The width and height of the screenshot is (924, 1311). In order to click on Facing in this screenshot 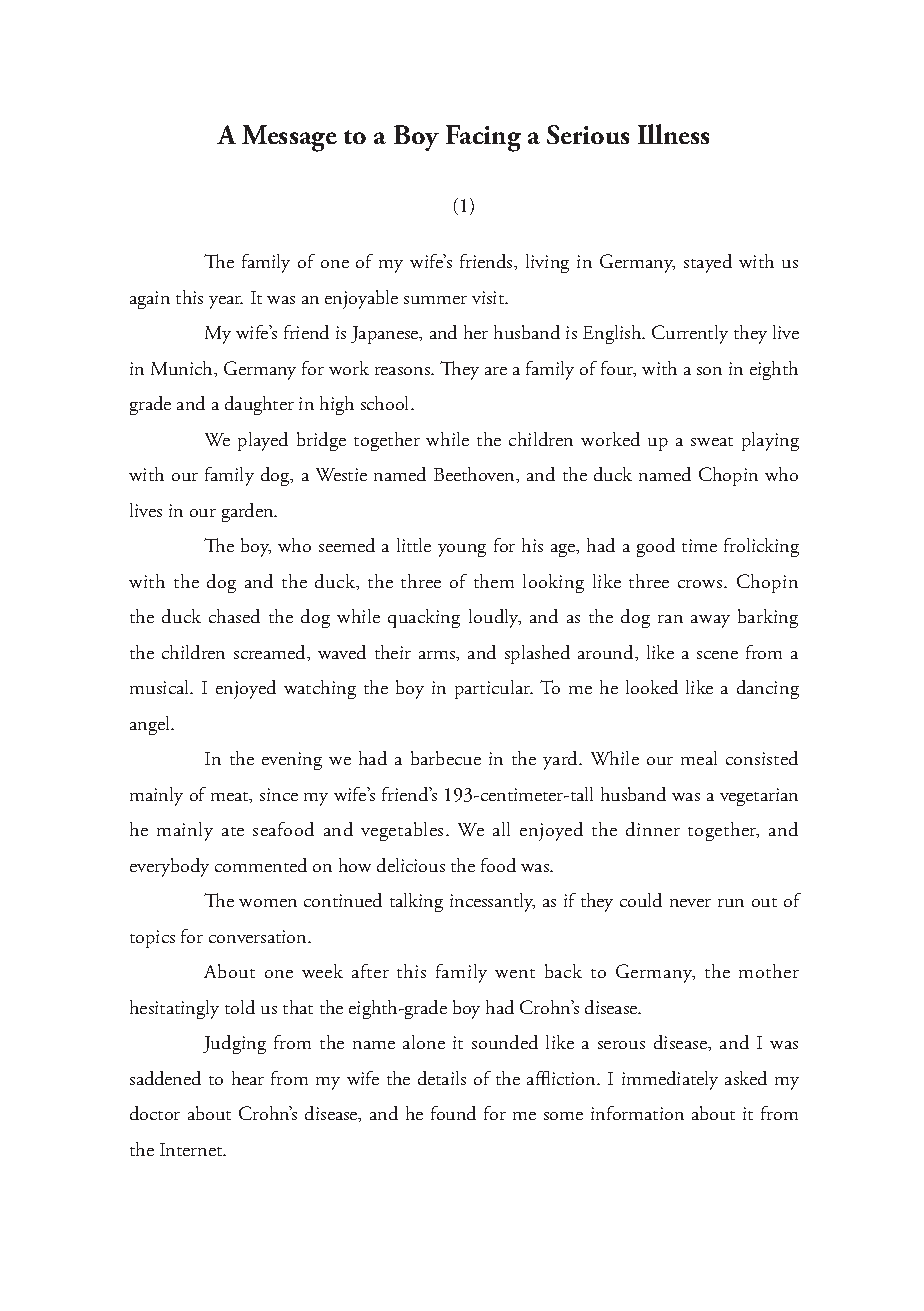, I will do `click(483, 138)`.
